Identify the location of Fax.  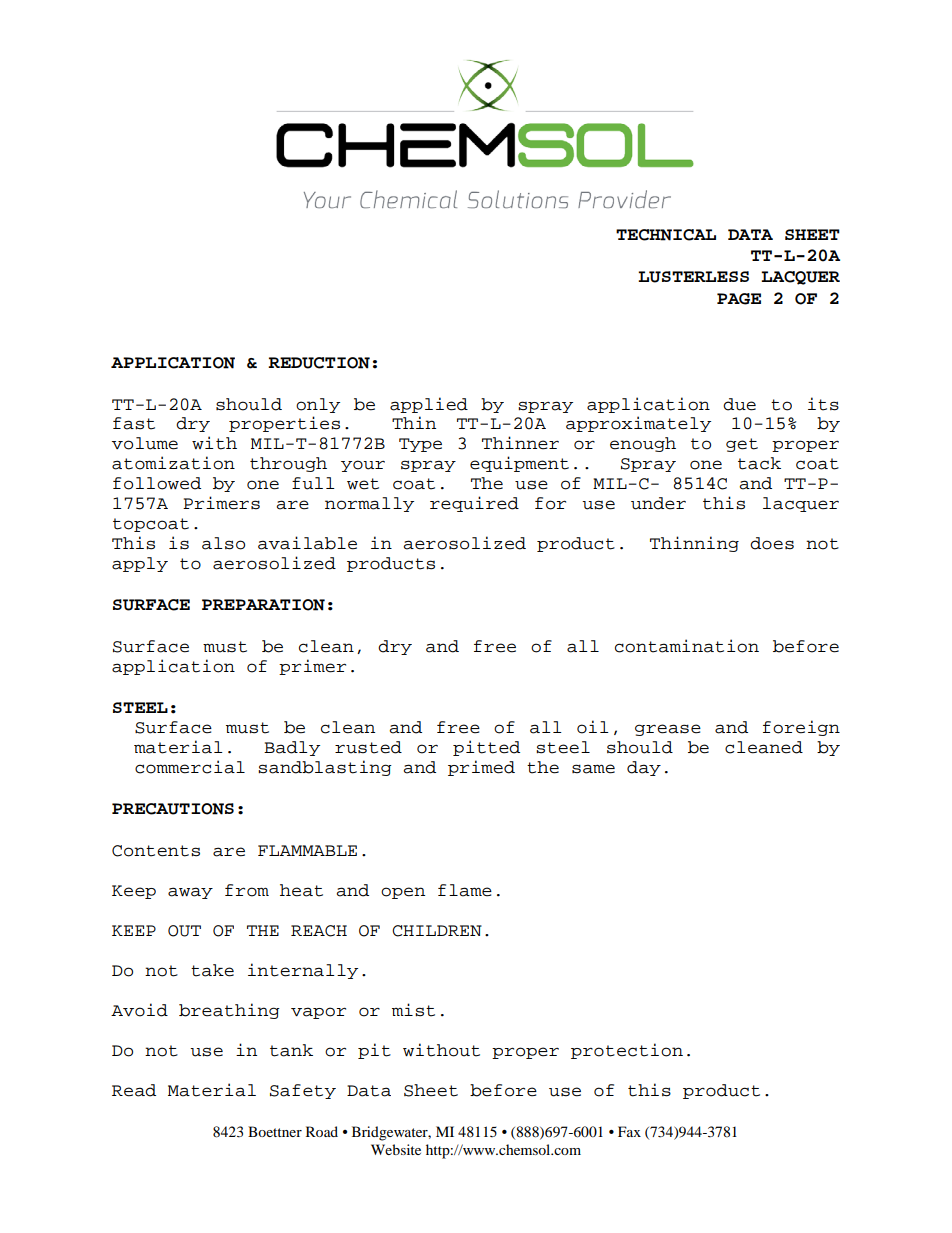
(629, 1131).
